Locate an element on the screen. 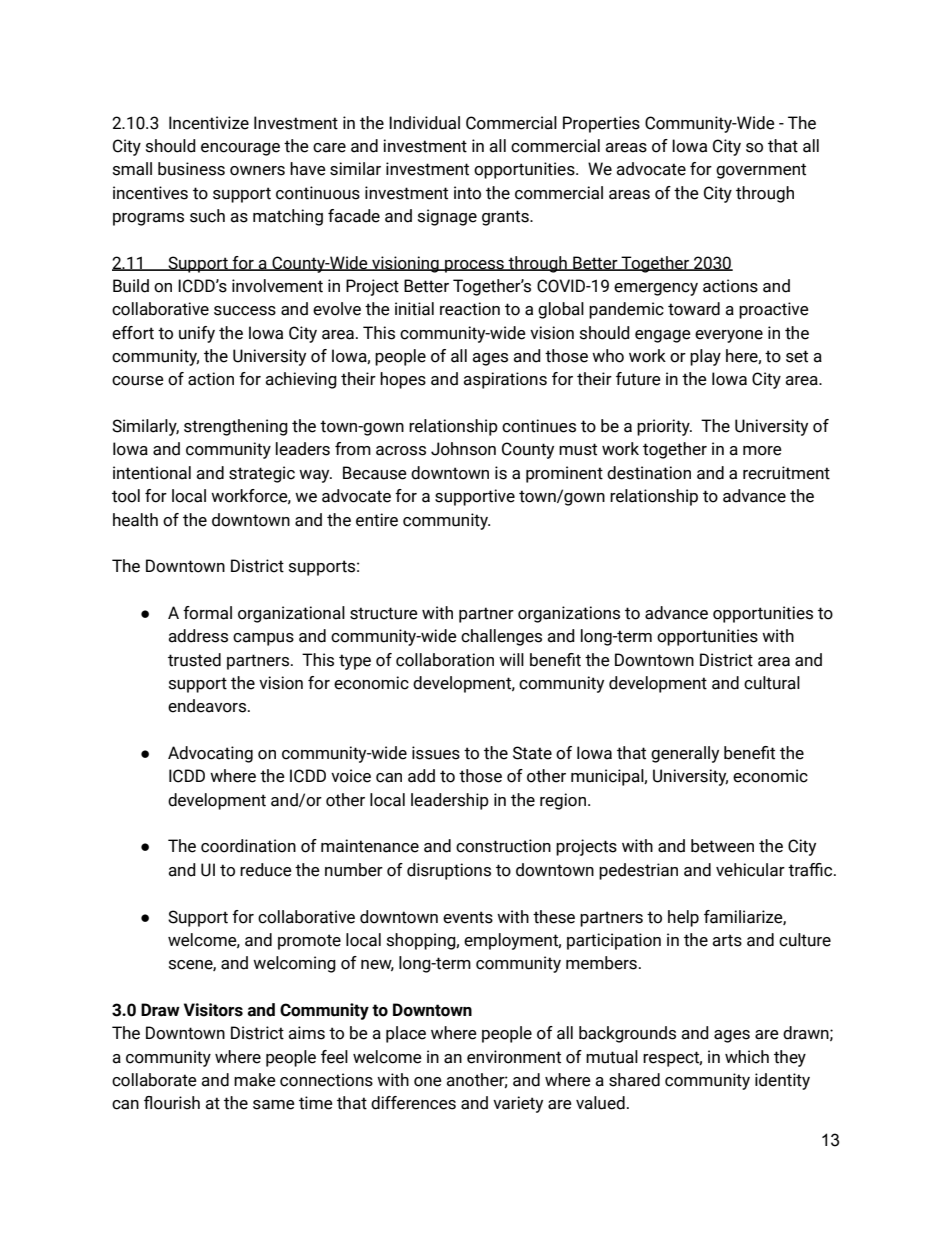 The image size is (952, 1233). make is located at coordinates (255, 1080).
